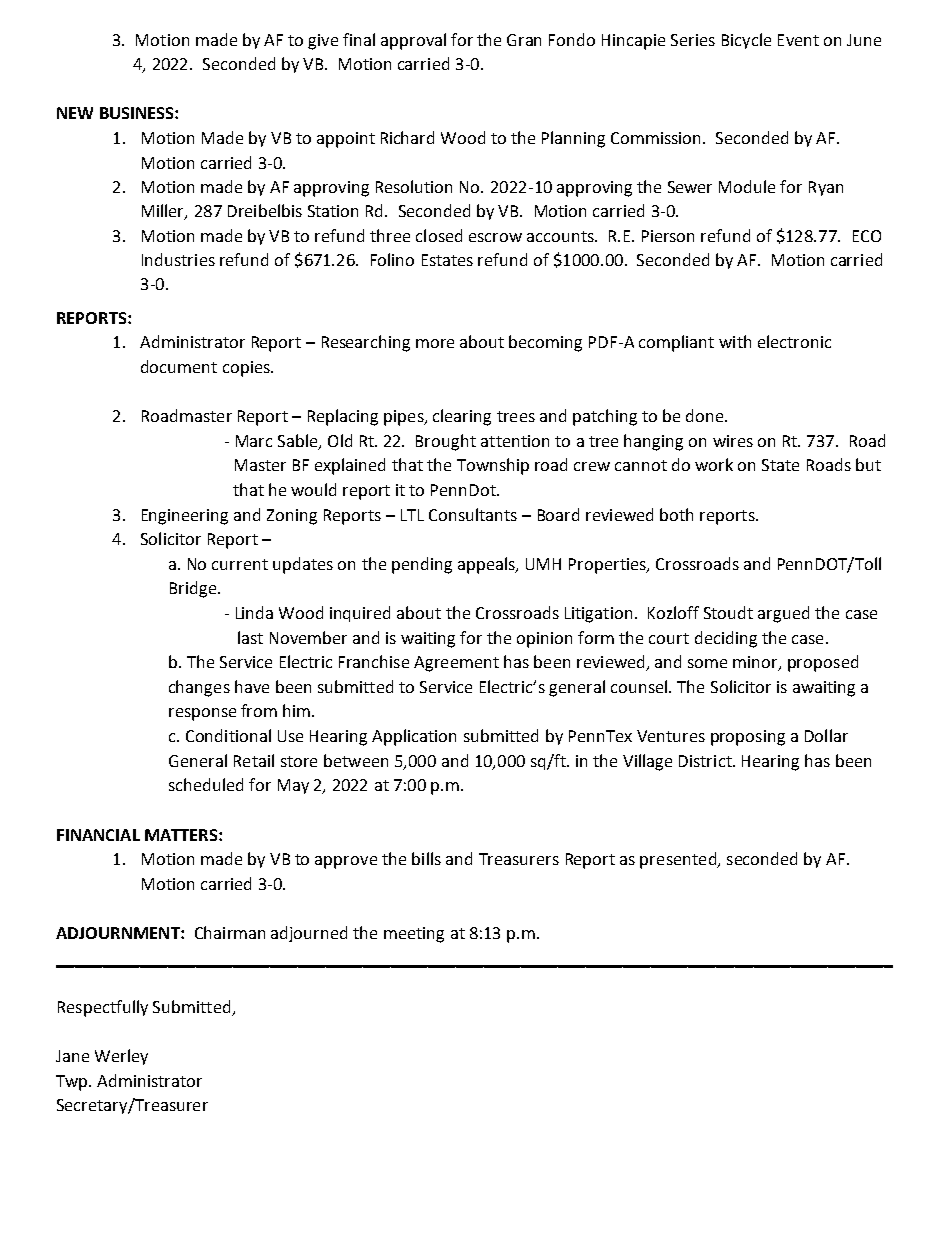 Image resolution: width=952 pixels, height=1233 pixels. Describe the element at coordinates (138, 113) in the document. I see `BUSINESS` at that location.
